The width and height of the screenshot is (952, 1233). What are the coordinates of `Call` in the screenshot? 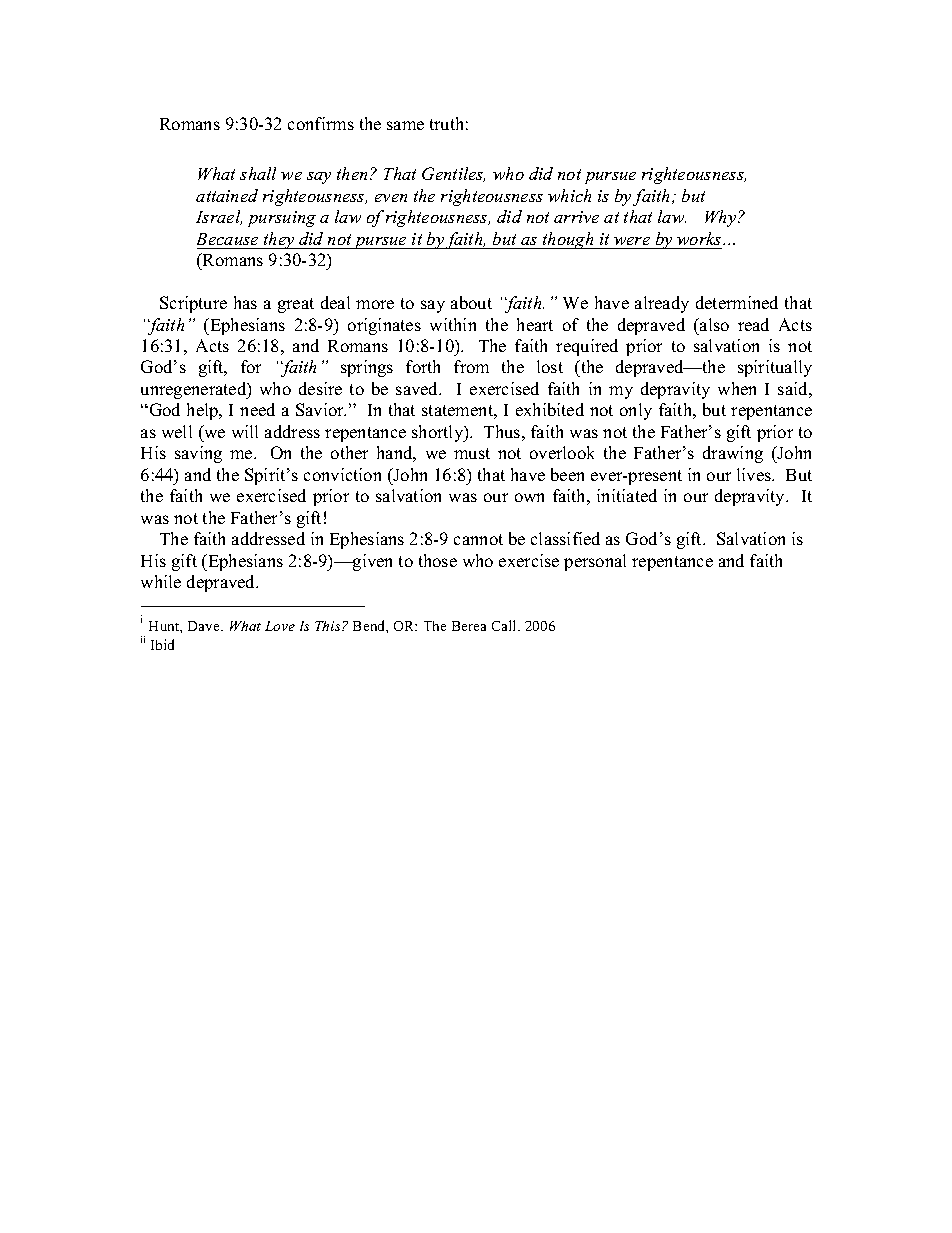 It's located at (505, 625).
